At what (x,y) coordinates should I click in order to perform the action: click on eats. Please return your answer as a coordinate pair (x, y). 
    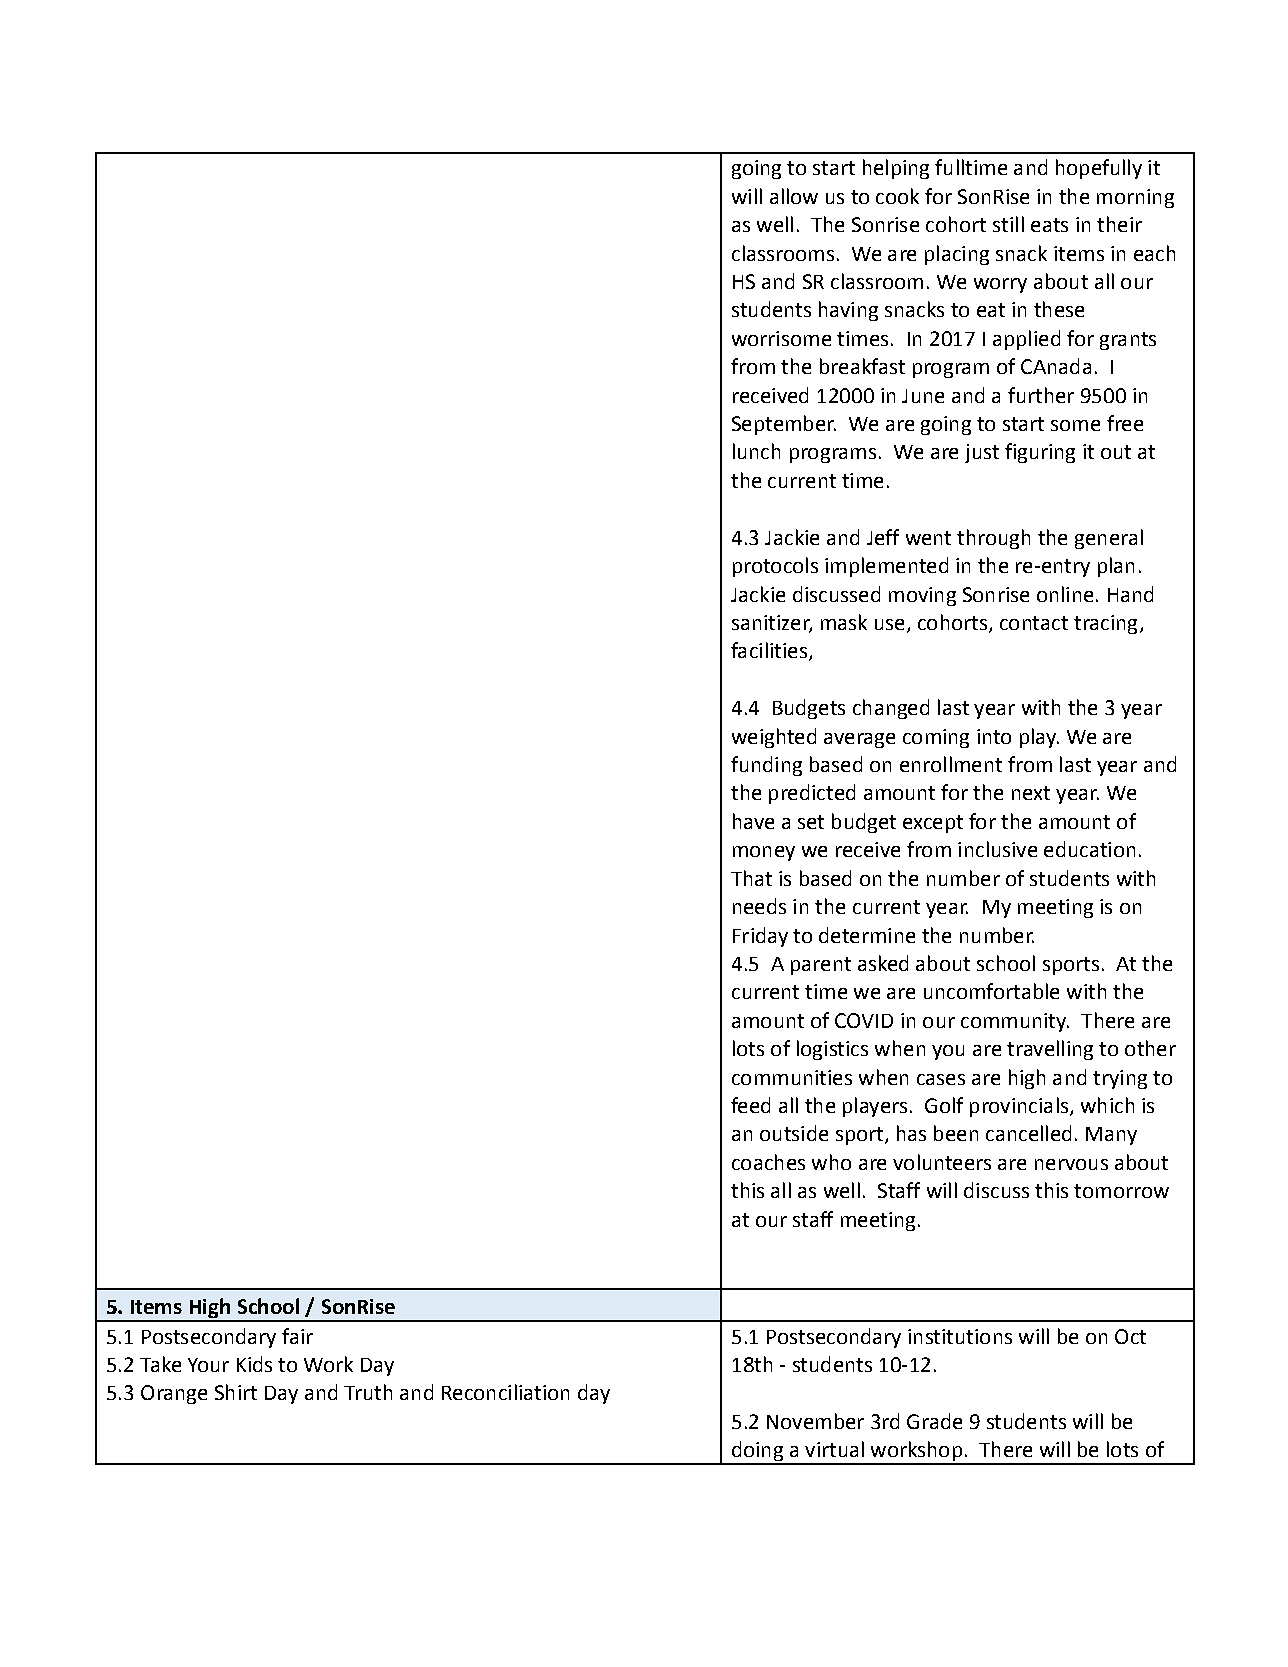
    Looking at the image, I should click on (1049, 225).
